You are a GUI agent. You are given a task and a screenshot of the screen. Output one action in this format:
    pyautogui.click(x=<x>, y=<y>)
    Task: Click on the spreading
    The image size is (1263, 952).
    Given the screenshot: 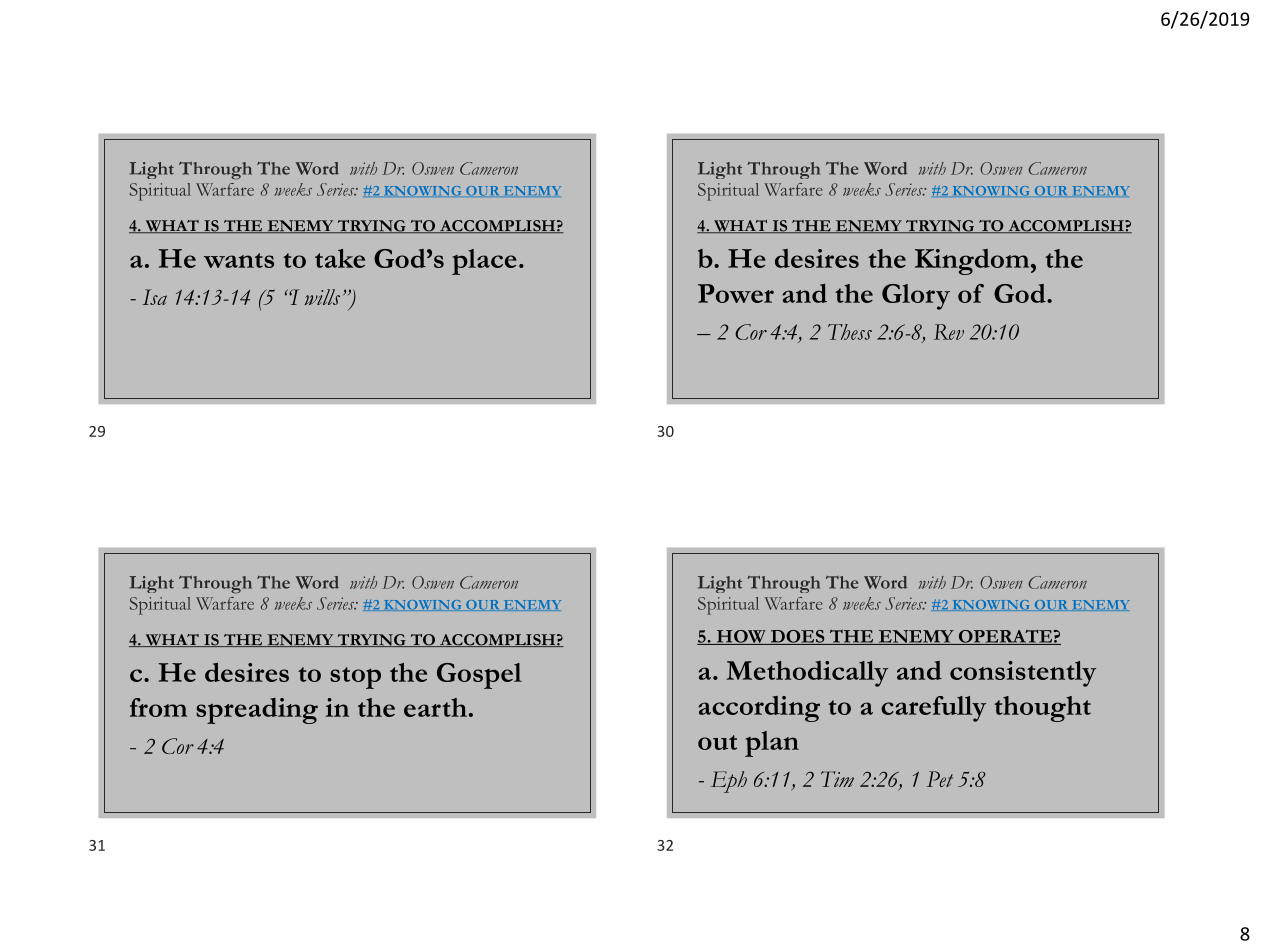 What is the action you would take?
    pyautogui.click(x=257, y=711)
